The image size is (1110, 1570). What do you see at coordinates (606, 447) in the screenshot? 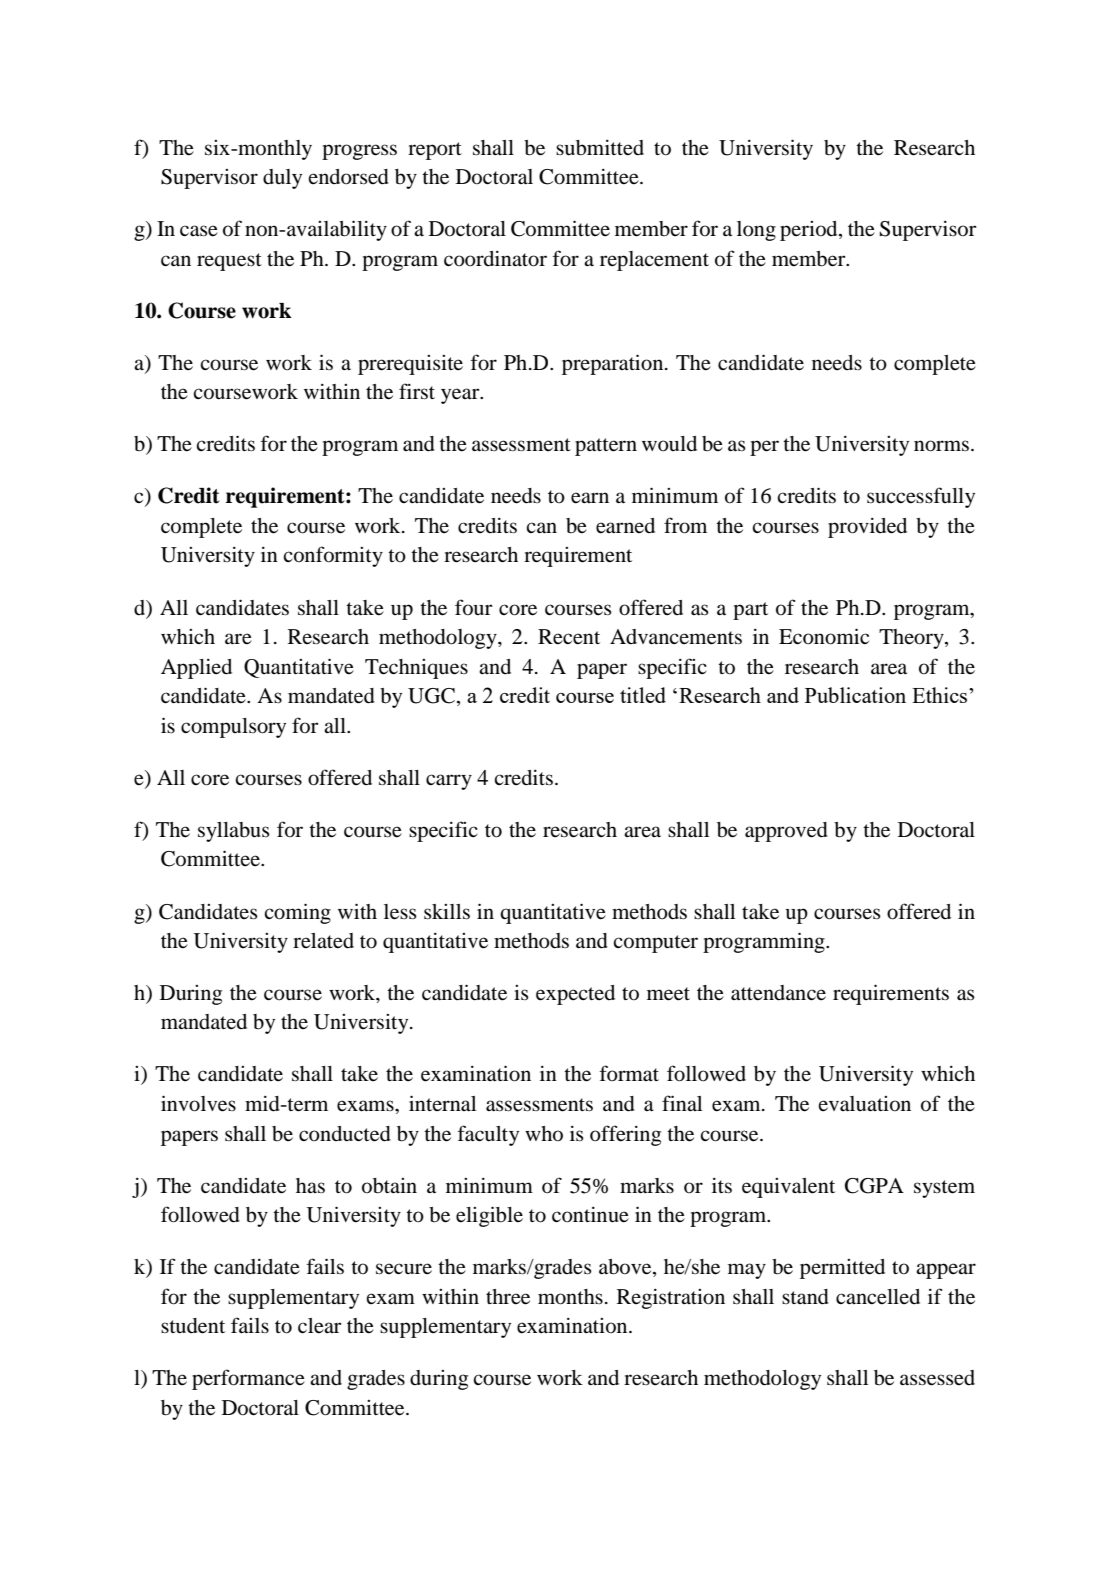
I see `pattern` at bounding box center [606, 447].
